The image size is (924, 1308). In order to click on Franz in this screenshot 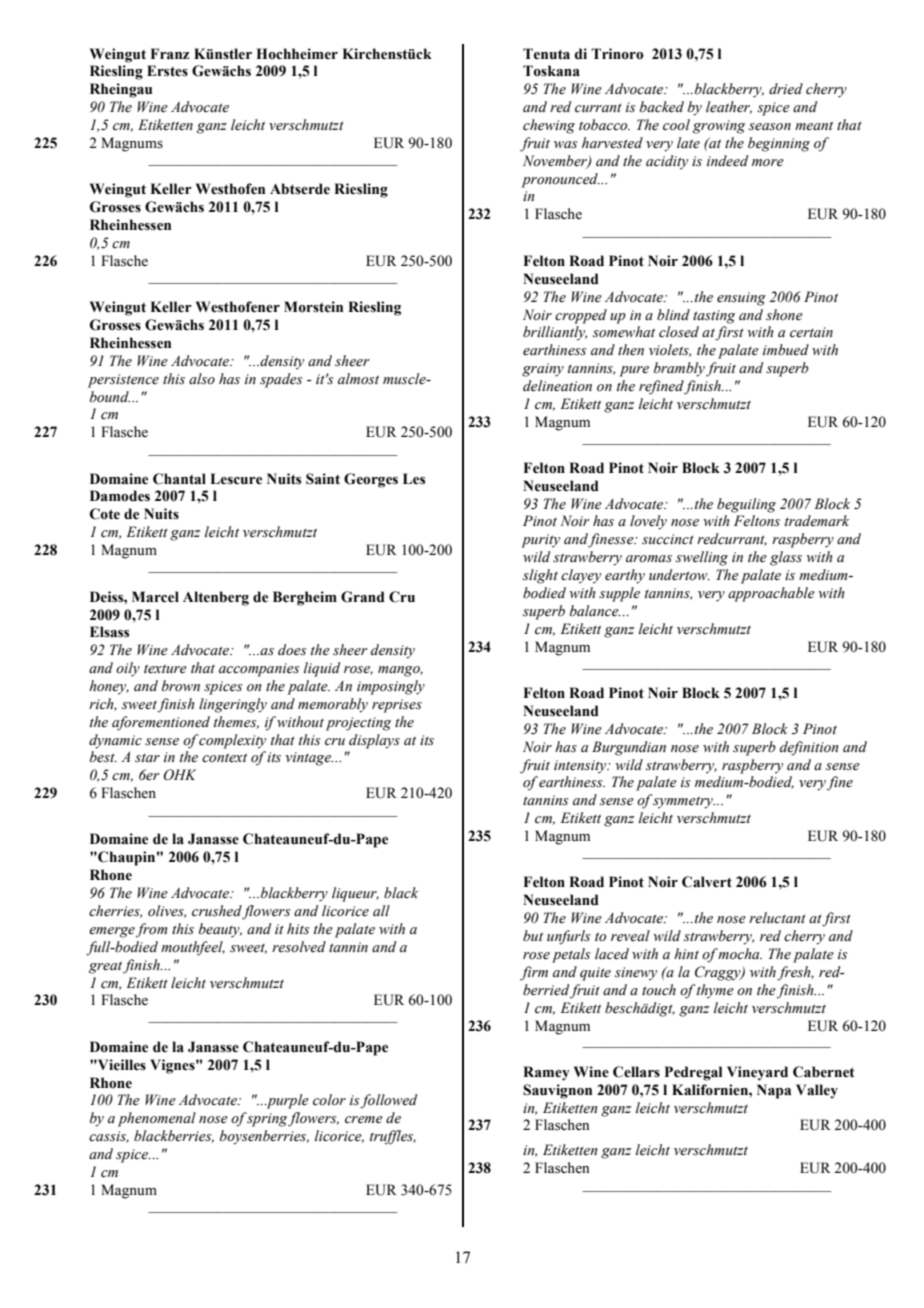, I will do `click(170, 54)`.
